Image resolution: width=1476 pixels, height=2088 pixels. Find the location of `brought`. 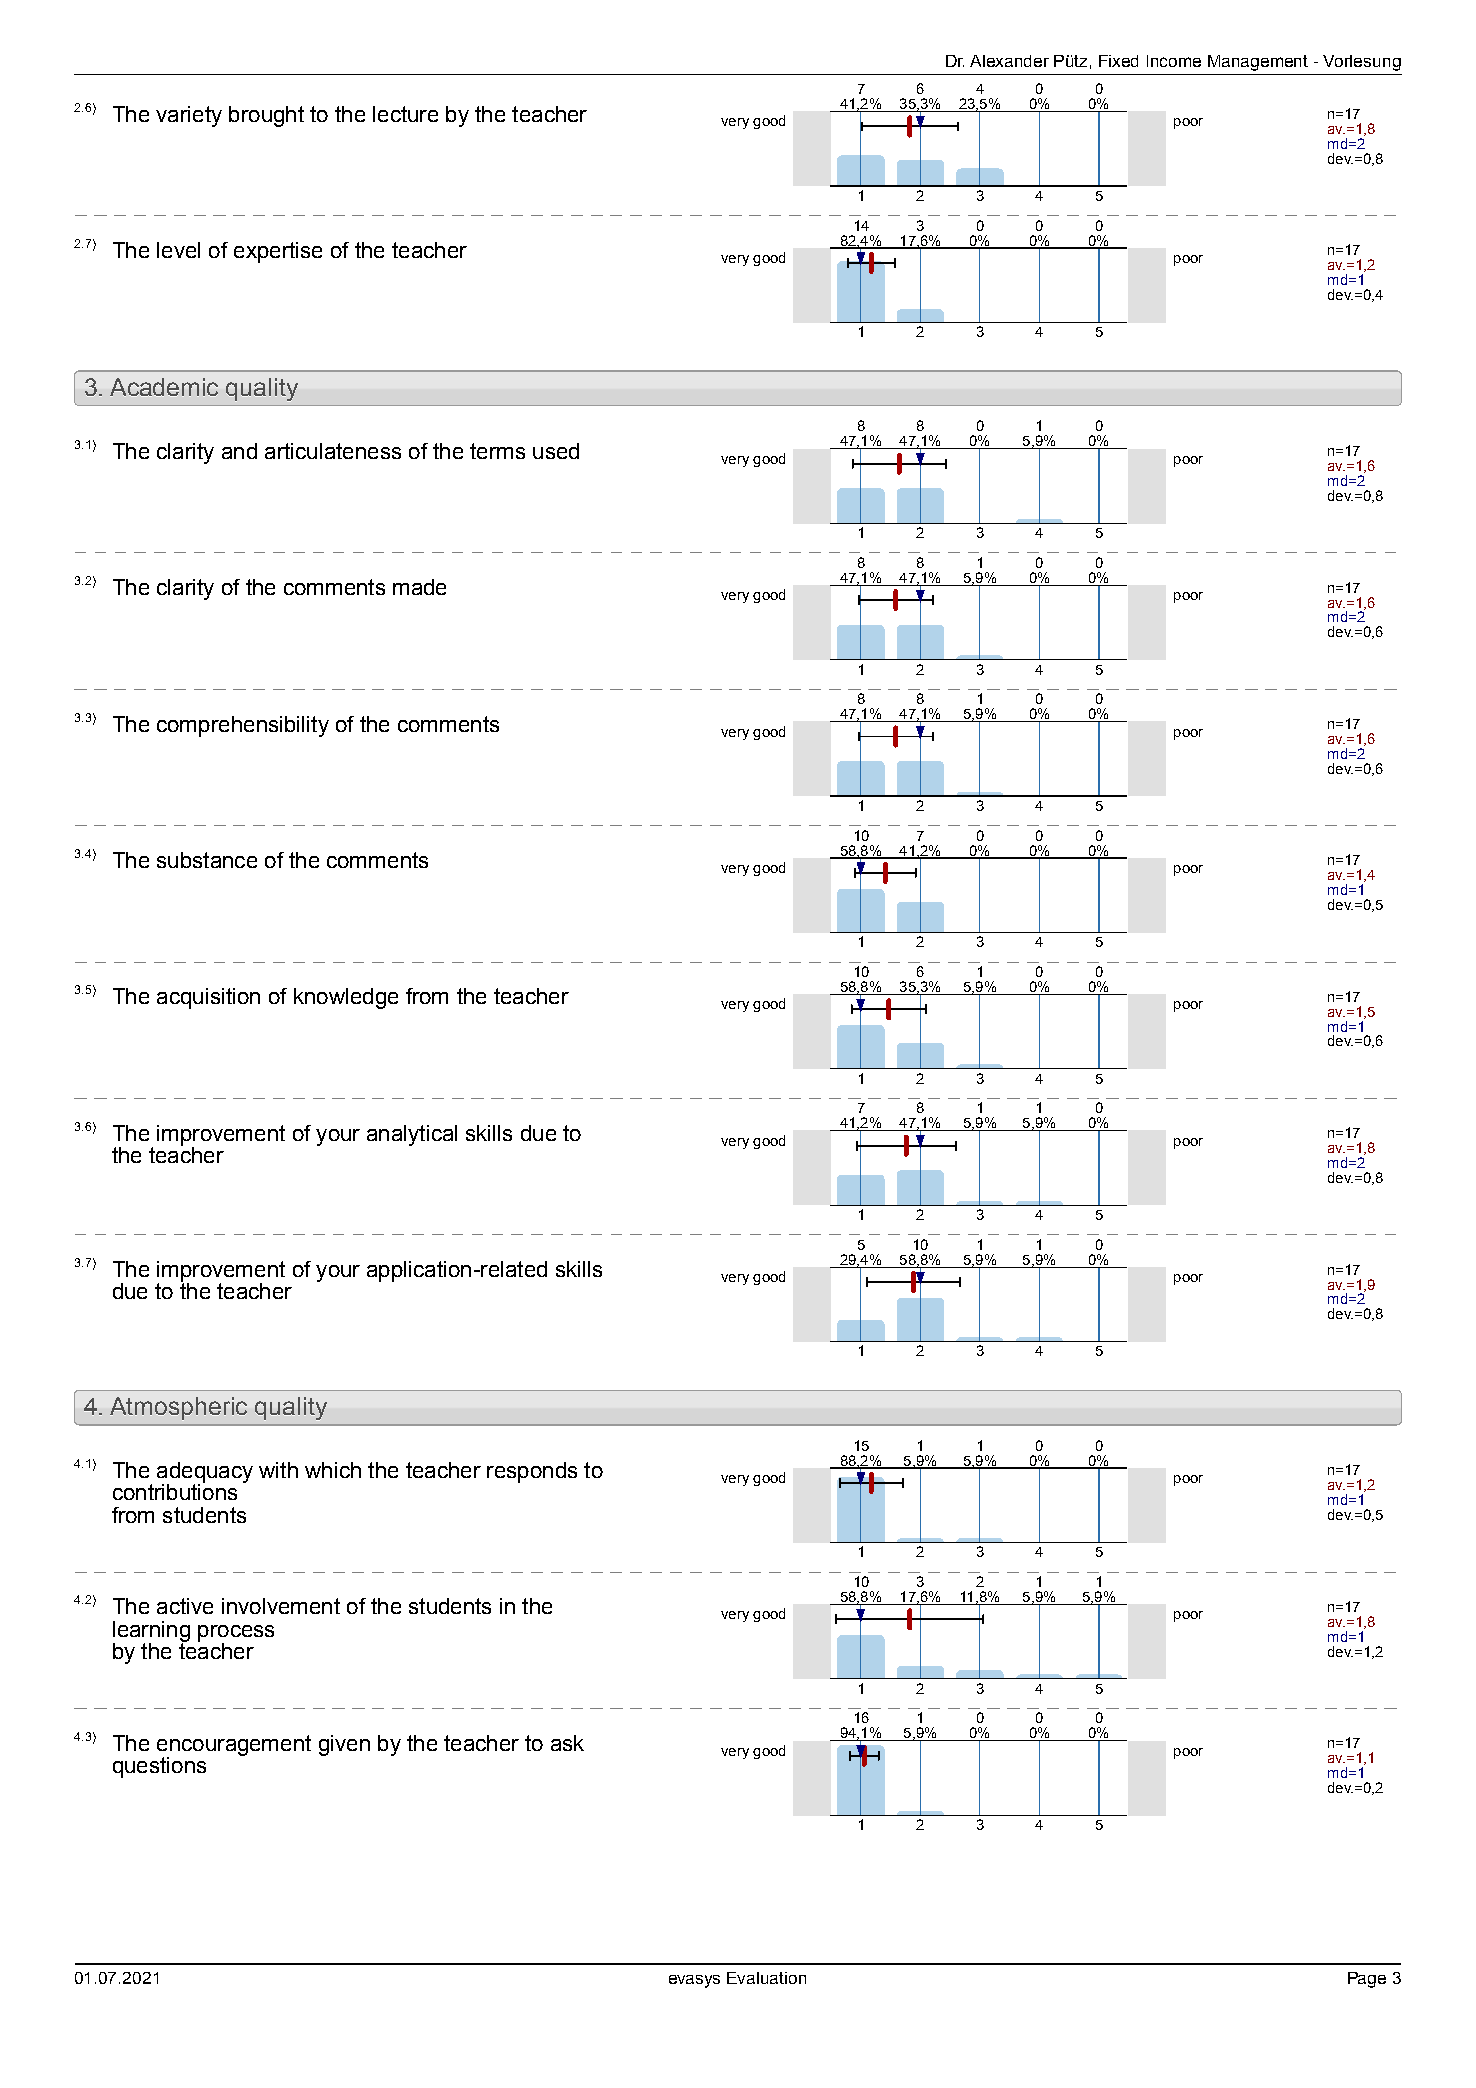

brought is located at coordinates (266, 116).
